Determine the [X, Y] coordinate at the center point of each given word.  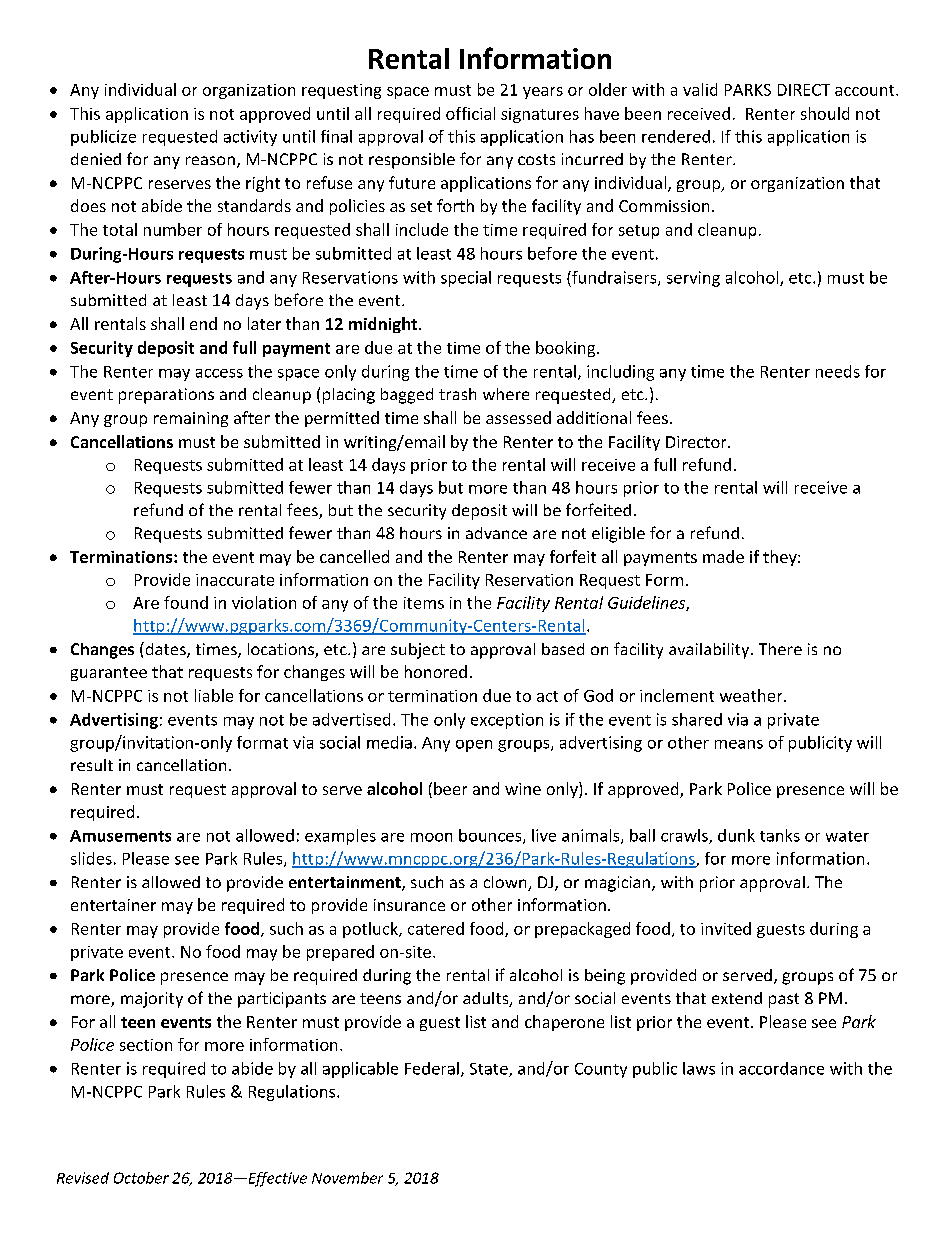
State [490, 1070]
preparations [166, 396]
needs [838, 371]
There [780, 649]
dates [165, 650]
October [141, 1178]
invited [726, 928]
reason [210, 160]
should [825, 113]
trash [457, 394]
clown [506, 883]
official [470, 113]
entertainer [113, 905]
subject [418, 651]
